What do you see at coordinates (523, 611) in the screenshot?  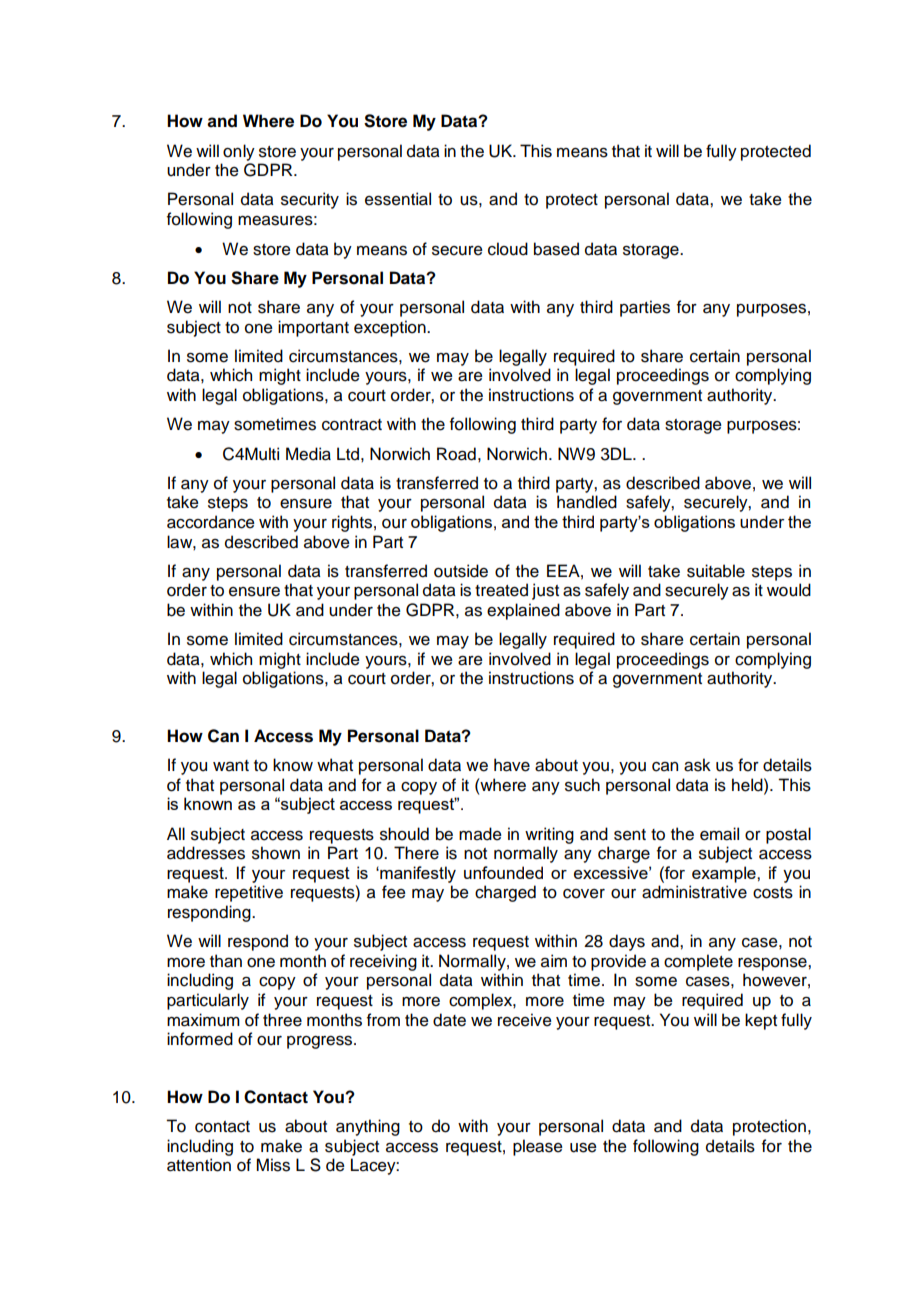 I see `explained` at bounding box center [523, 611].
